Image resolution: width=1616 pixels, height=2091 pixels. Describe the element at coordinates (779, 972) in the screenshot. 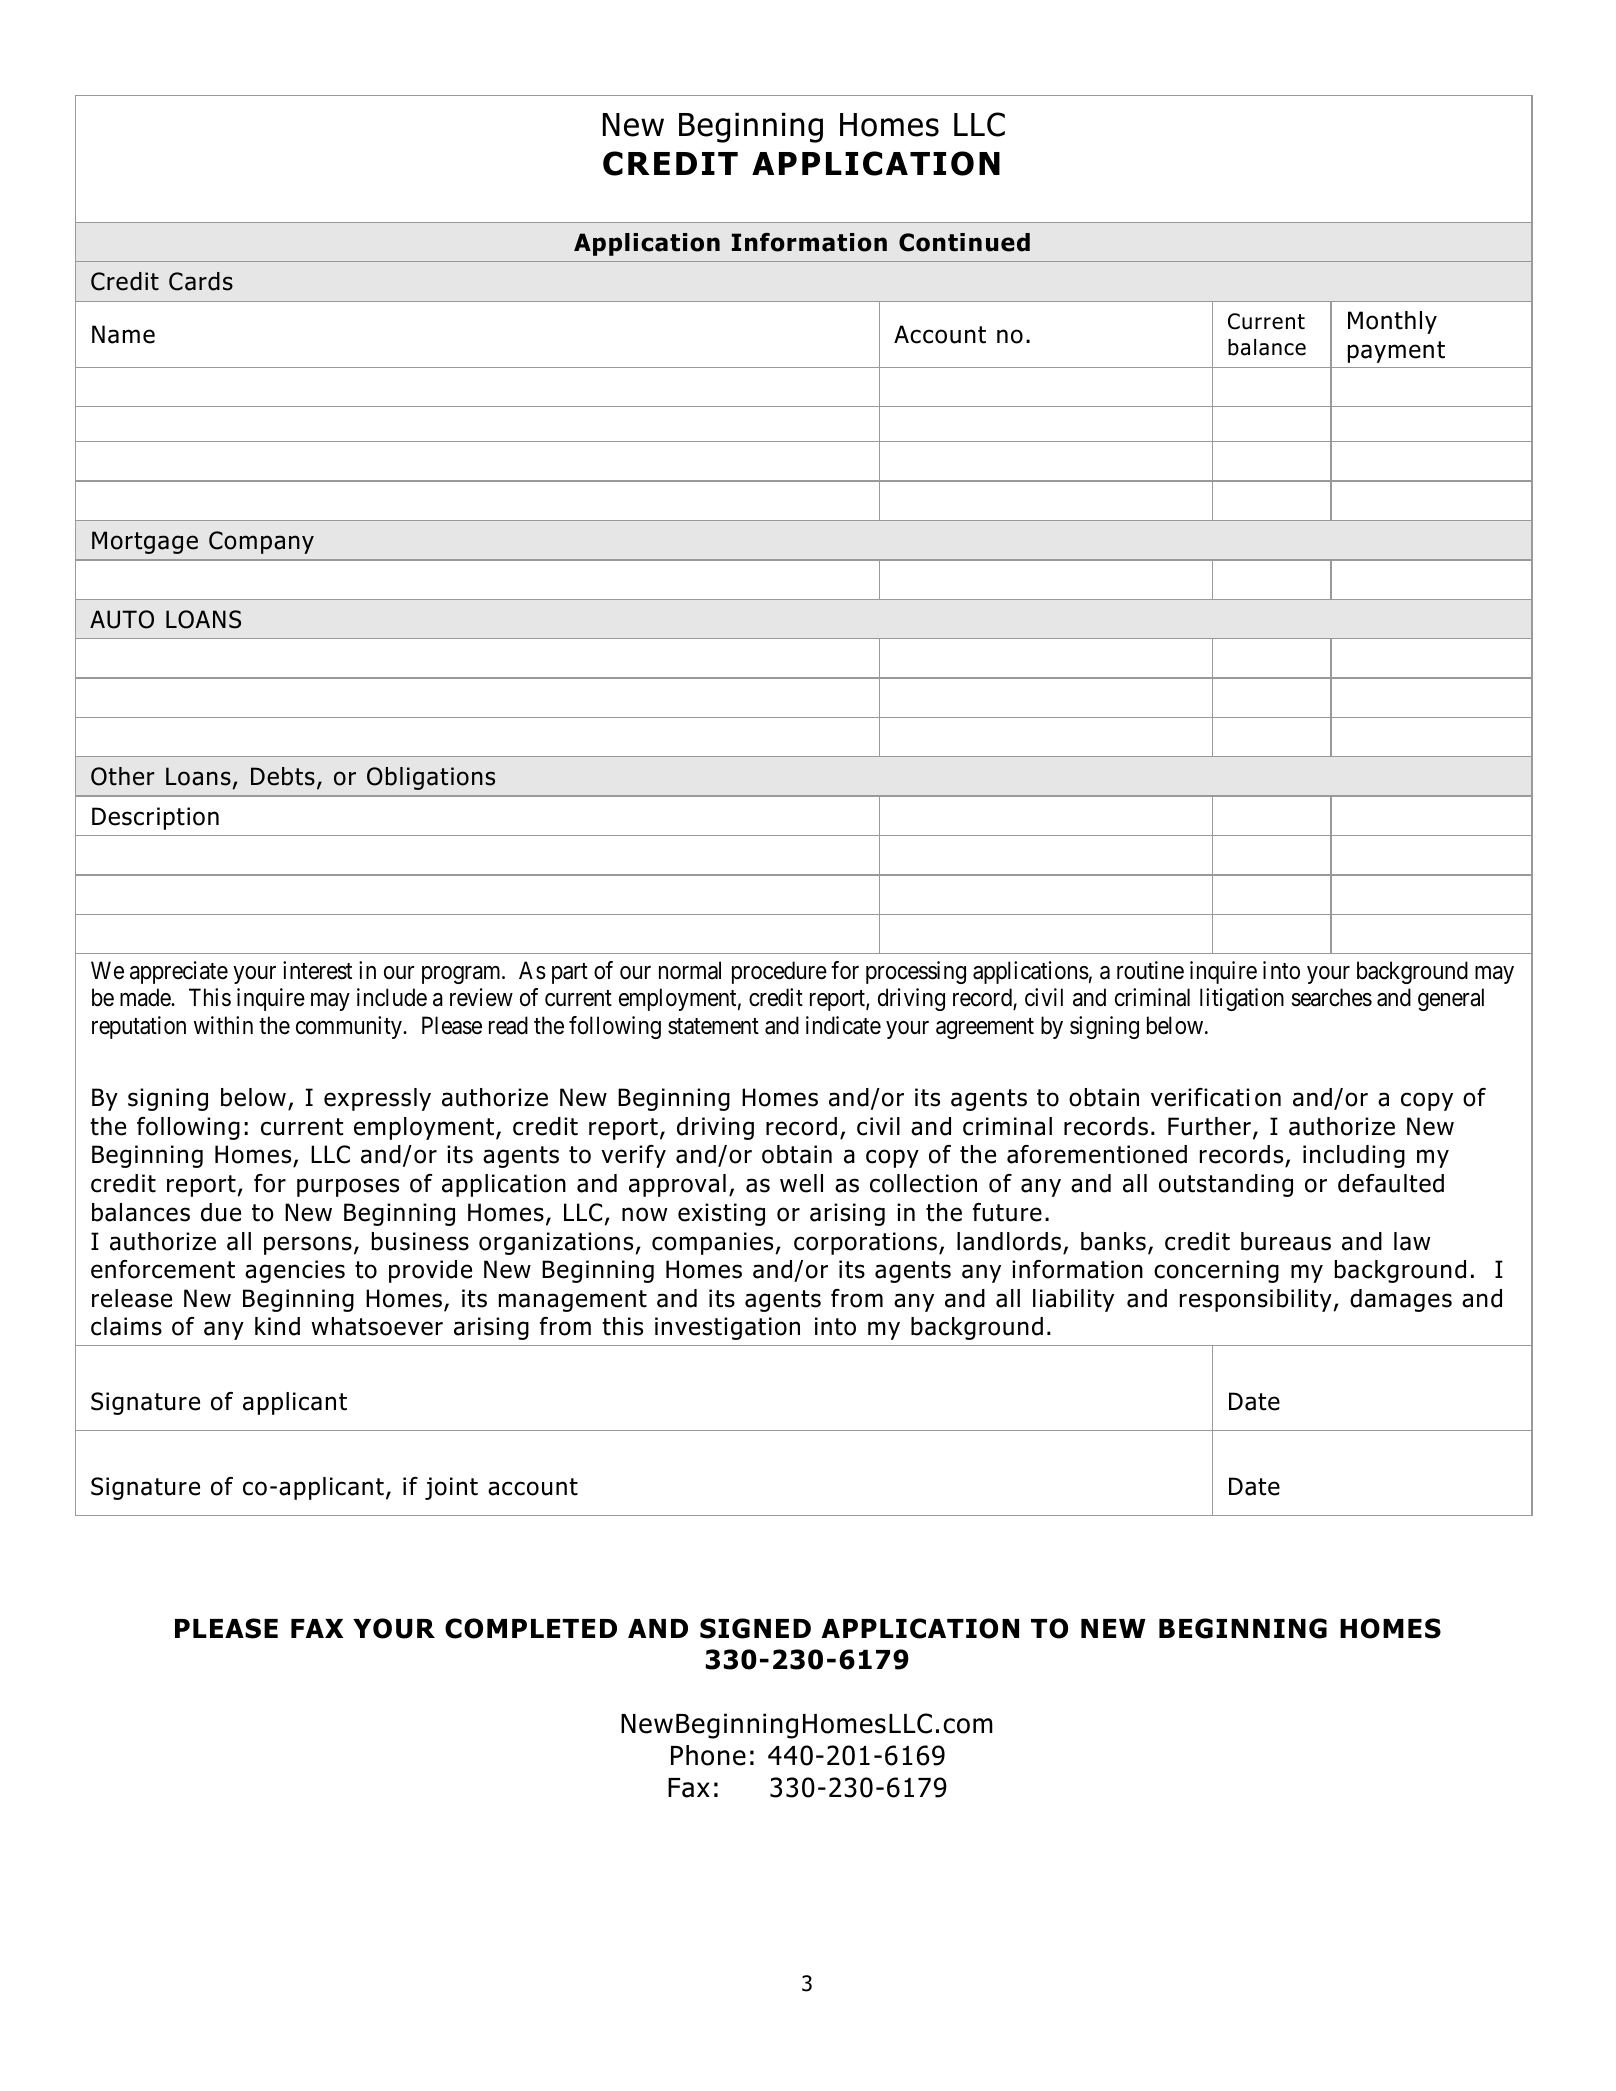

I see `procedure` at that location.
